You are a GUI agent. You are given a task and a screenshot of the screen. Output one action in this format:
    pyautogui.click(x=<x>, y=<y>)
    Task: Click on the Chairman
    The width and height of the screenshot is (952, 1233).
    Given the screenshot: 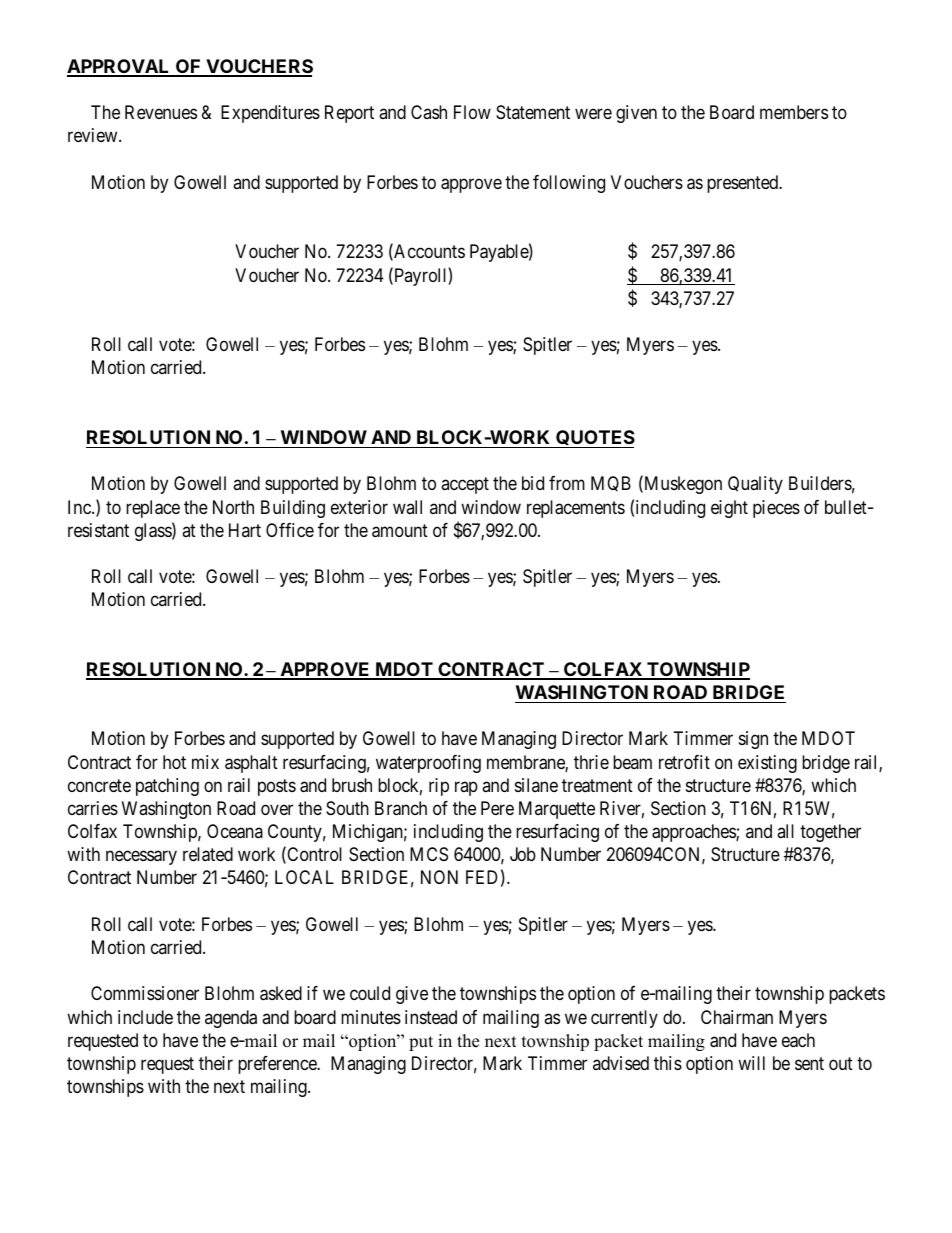 What is the action you would take?
    pyautogui.click(x=737, y=1017)
